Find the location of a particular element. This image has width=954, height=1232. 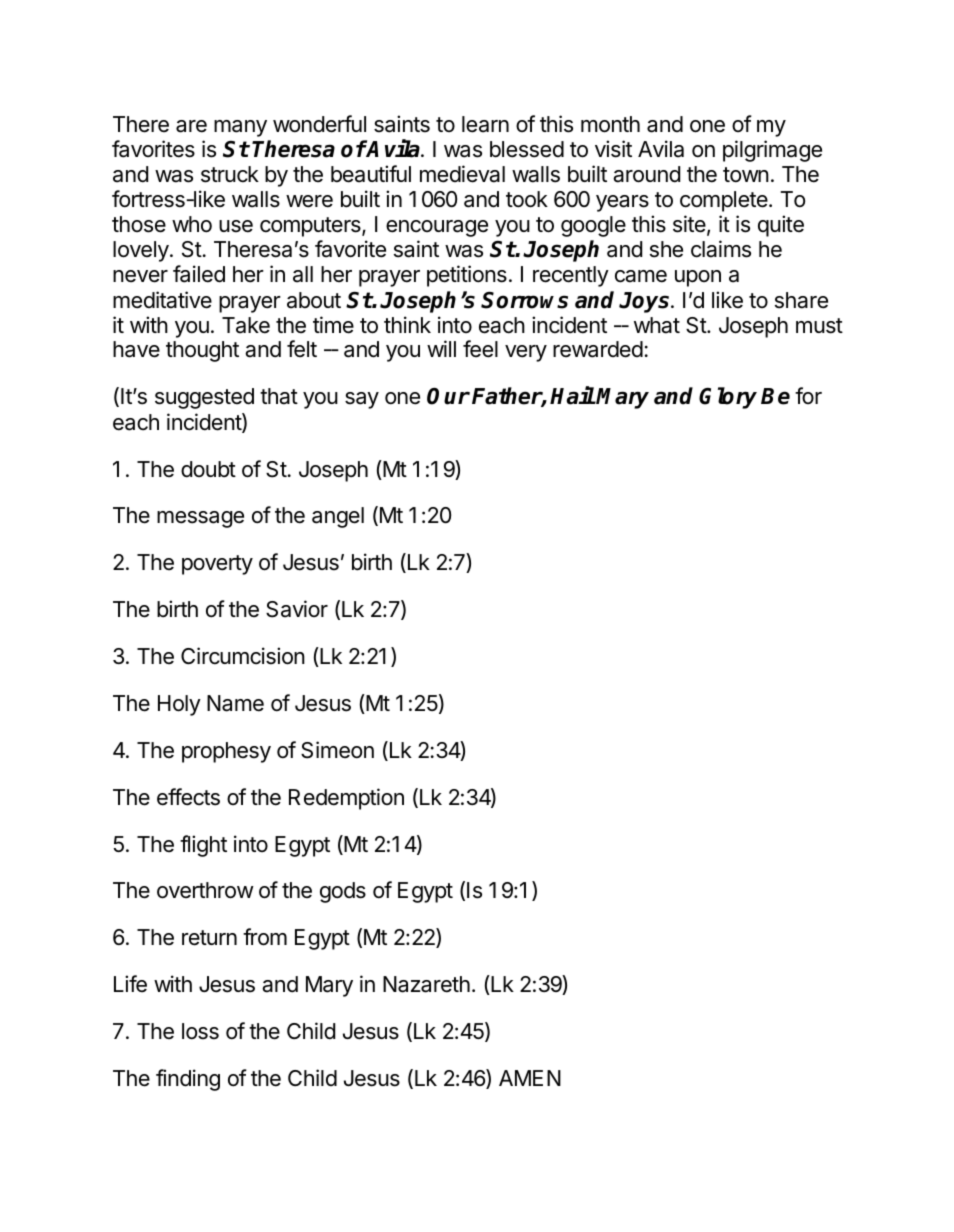

Redemption is located at coordinates (346, 799).
